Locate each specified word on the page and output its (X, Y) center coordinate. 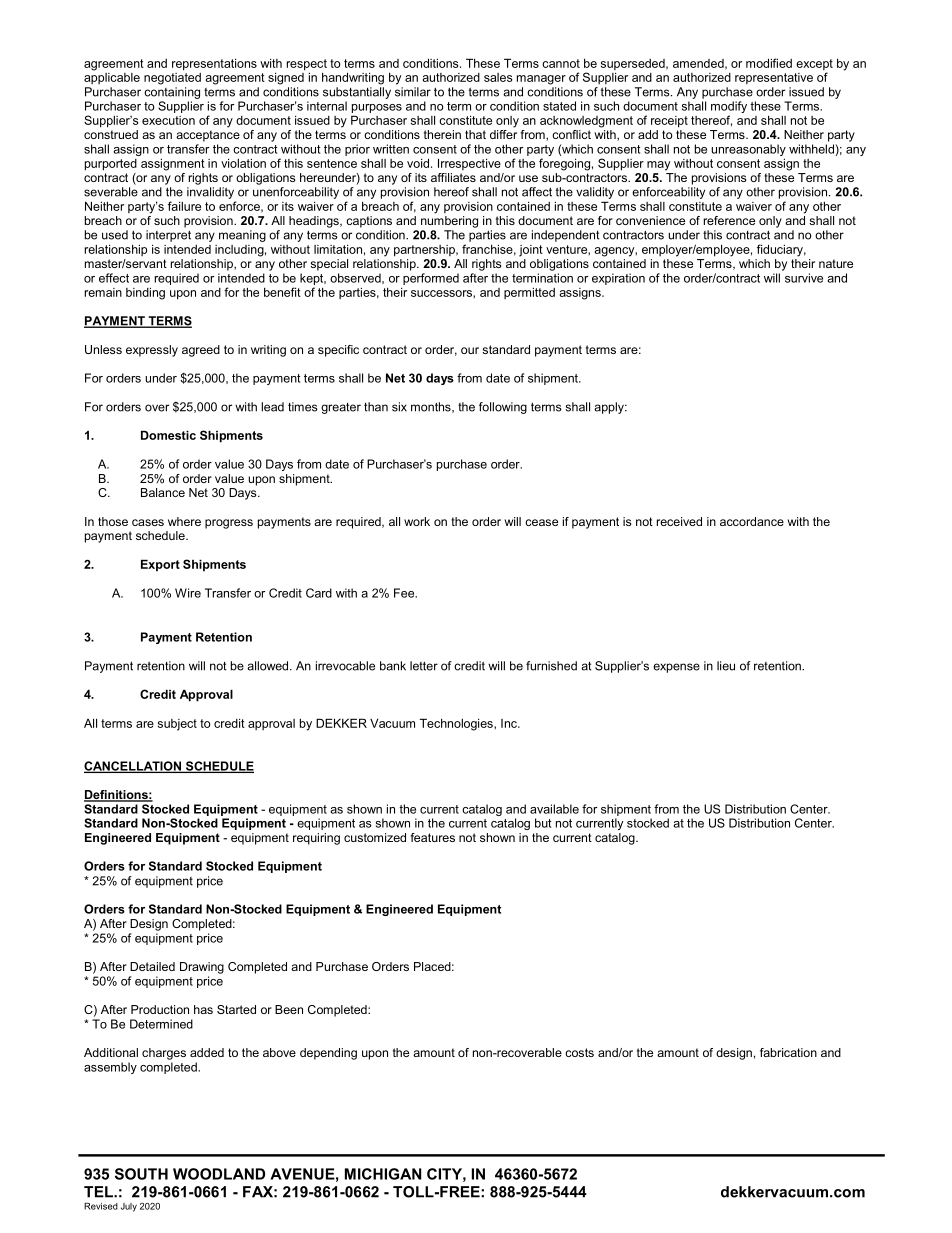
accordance (752, 521)
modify (729, 108)
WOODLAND (219, 1174)
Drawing (202, 968)
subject (177, 725)
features (433, 837)
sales (498, 77)
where (184, 521)
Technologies (457, 724)
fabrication (788, 1052)
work (417, 521)
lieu (726, 666)
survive (804, 278)
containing (172, 93)
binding (145, 294)
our (470, 350)
